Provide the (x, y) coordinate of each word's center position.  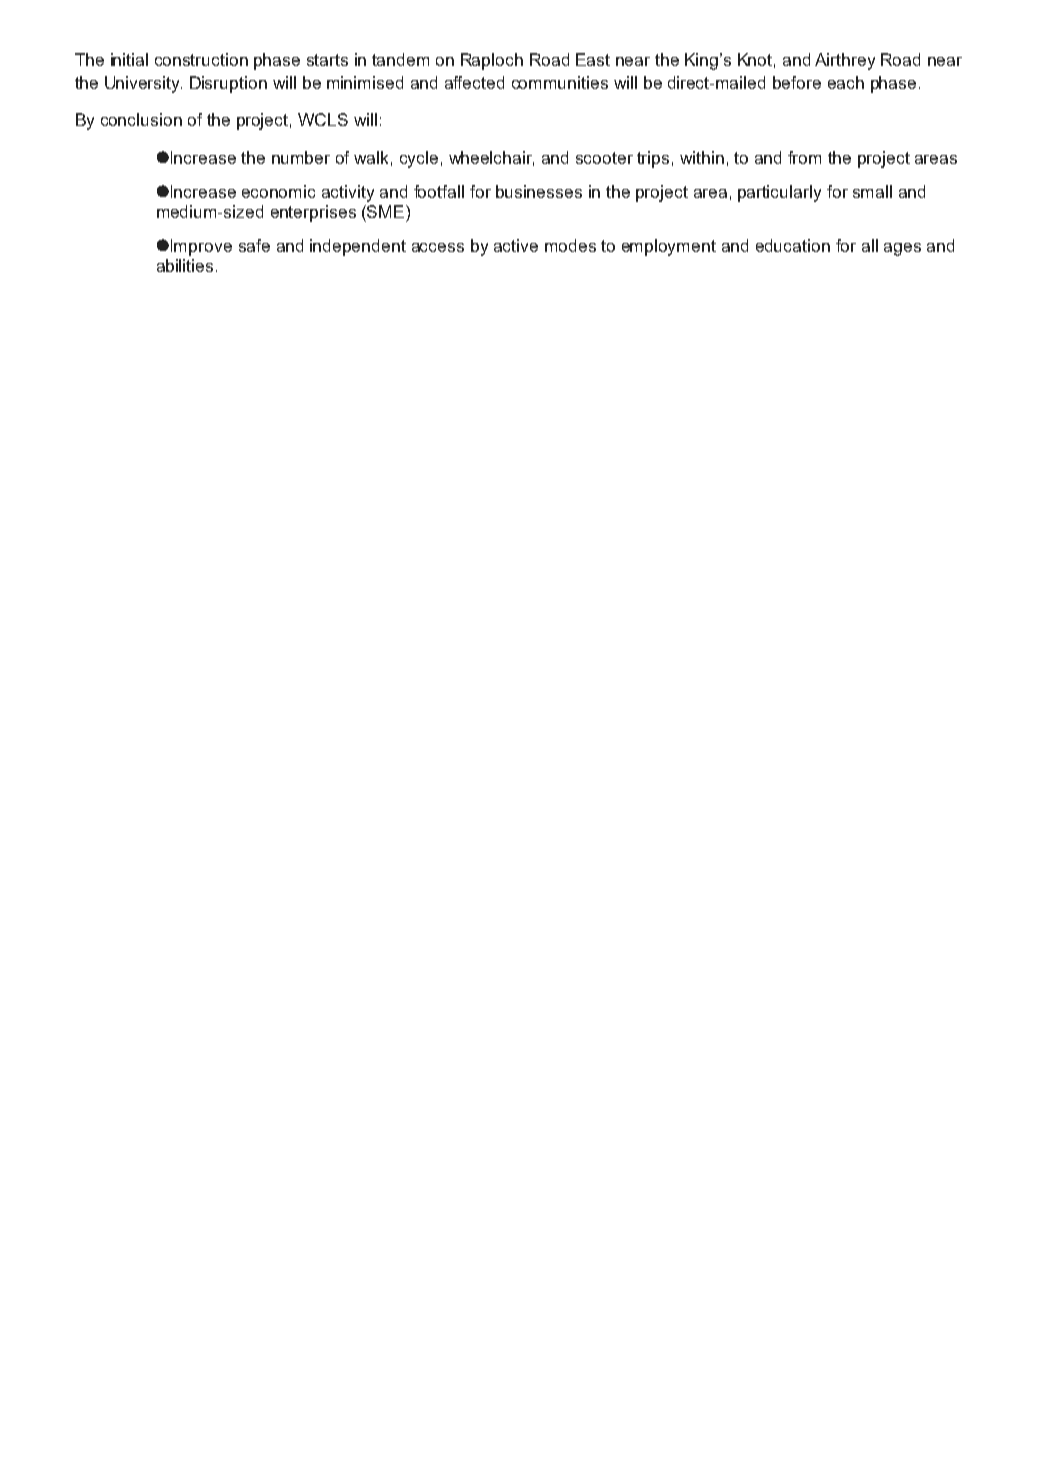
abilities (185, 265)
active (516, 245)
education (793, 245)
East (593, 59)
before (797, 82)
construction (201, 59)
